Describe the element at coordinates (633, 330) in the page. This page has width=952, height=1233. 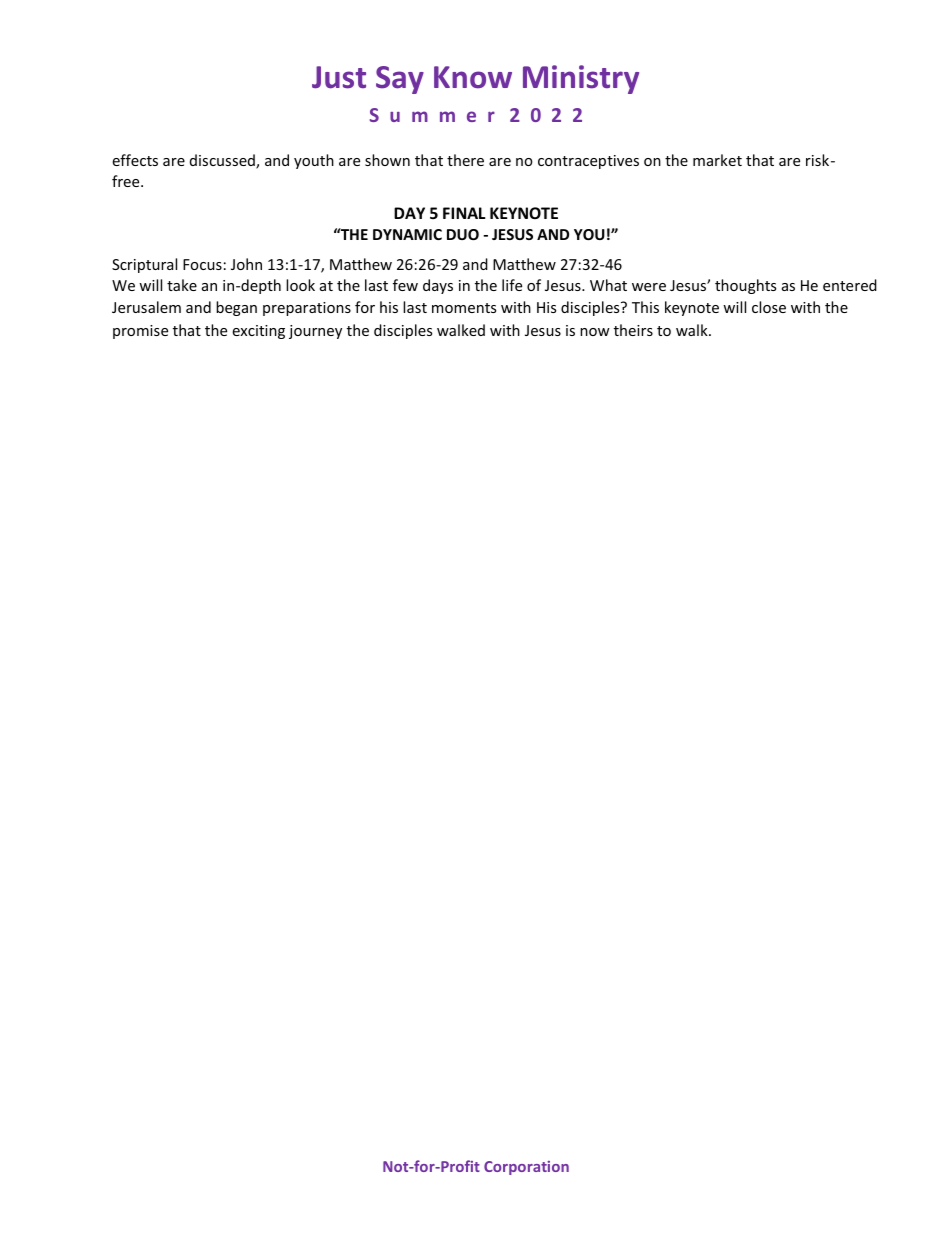
I see `theirs` at that location.
